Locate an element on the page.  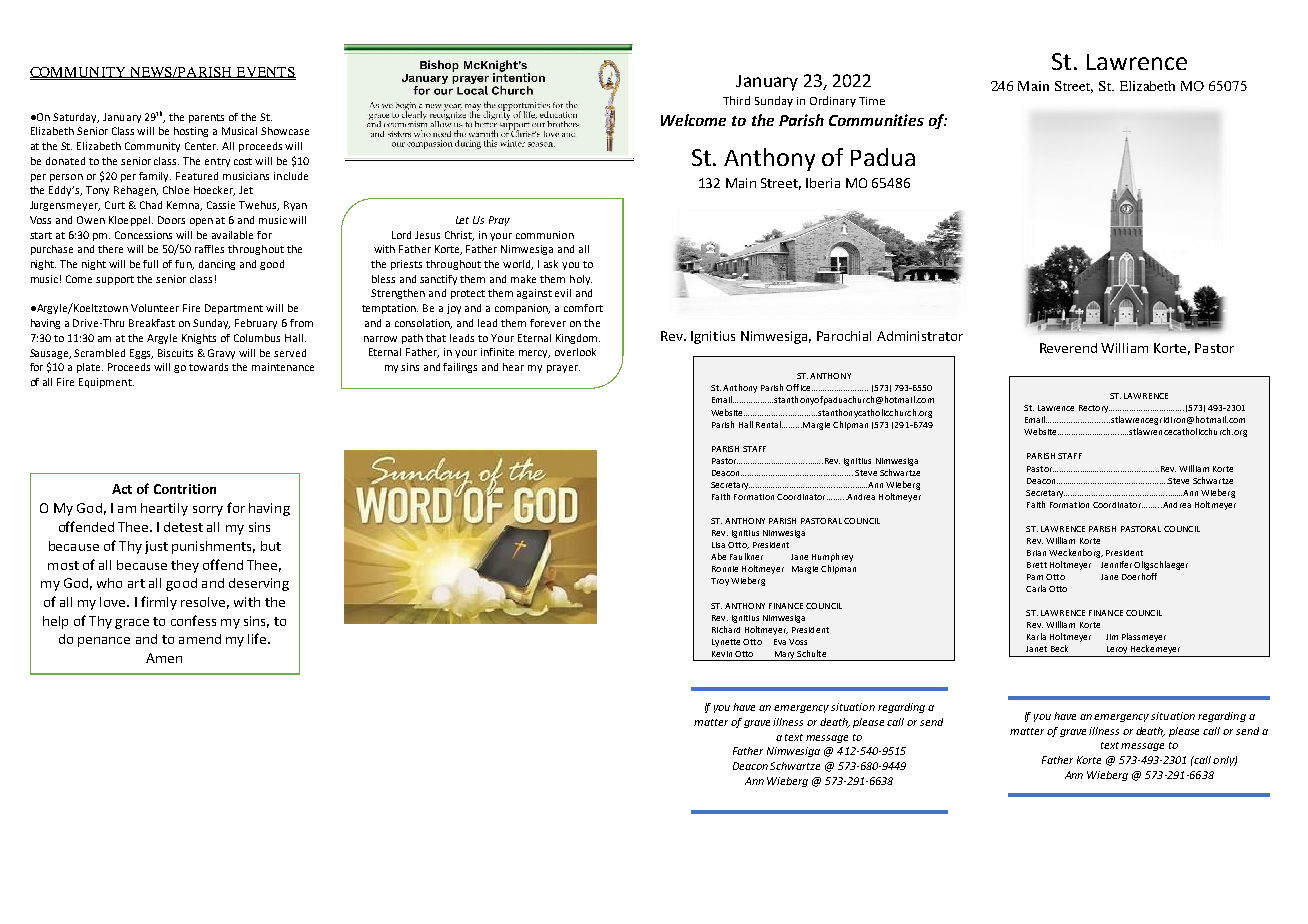
overlook is located at coordinates (575, 352).
